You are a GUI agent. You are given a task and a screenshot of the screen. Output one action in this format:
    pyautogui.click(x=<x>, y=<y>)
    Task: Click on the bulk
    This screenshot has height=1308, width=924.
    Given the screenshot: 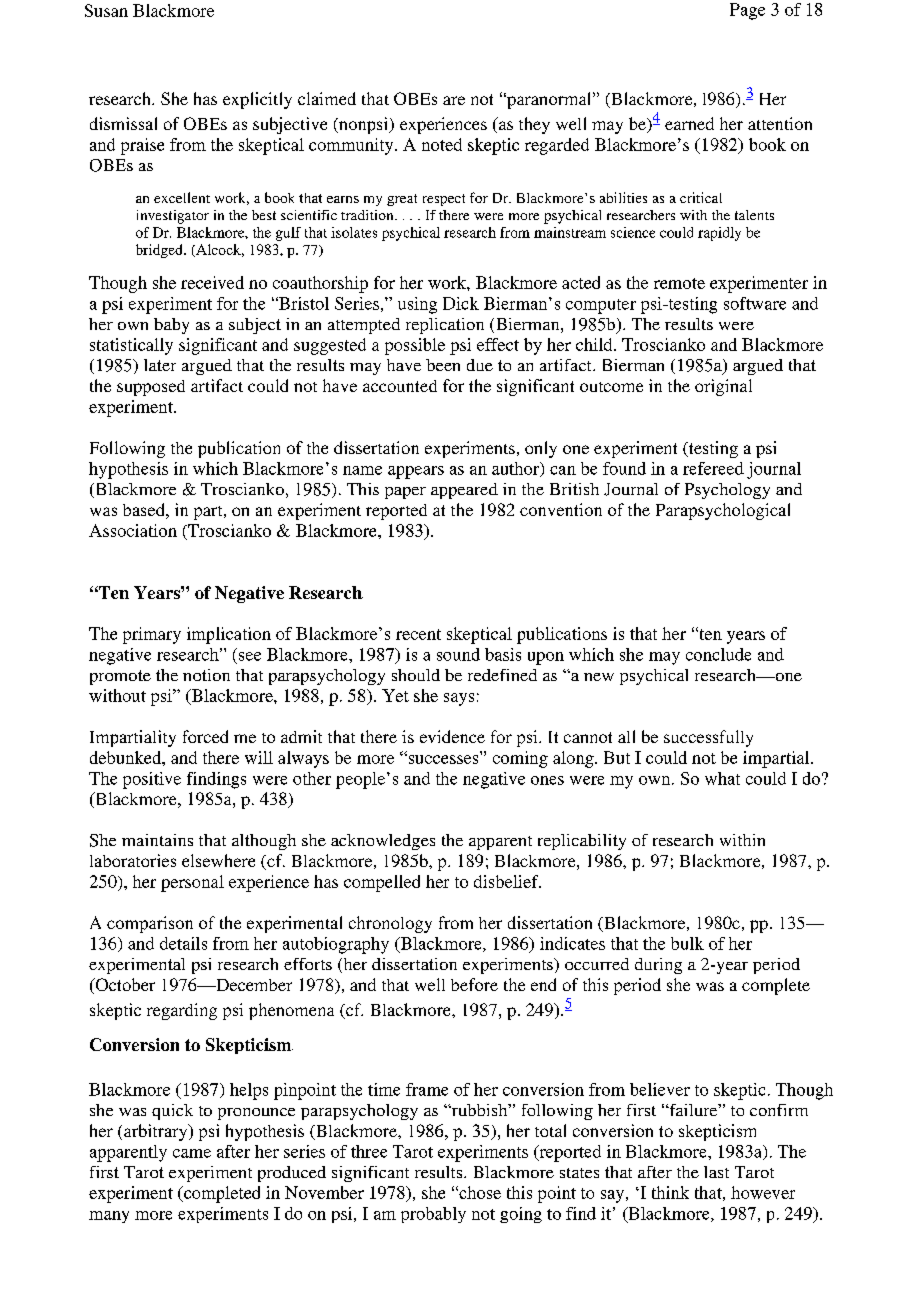 What is the action you would take?
    pyautogui.click(x=687, y=943)
